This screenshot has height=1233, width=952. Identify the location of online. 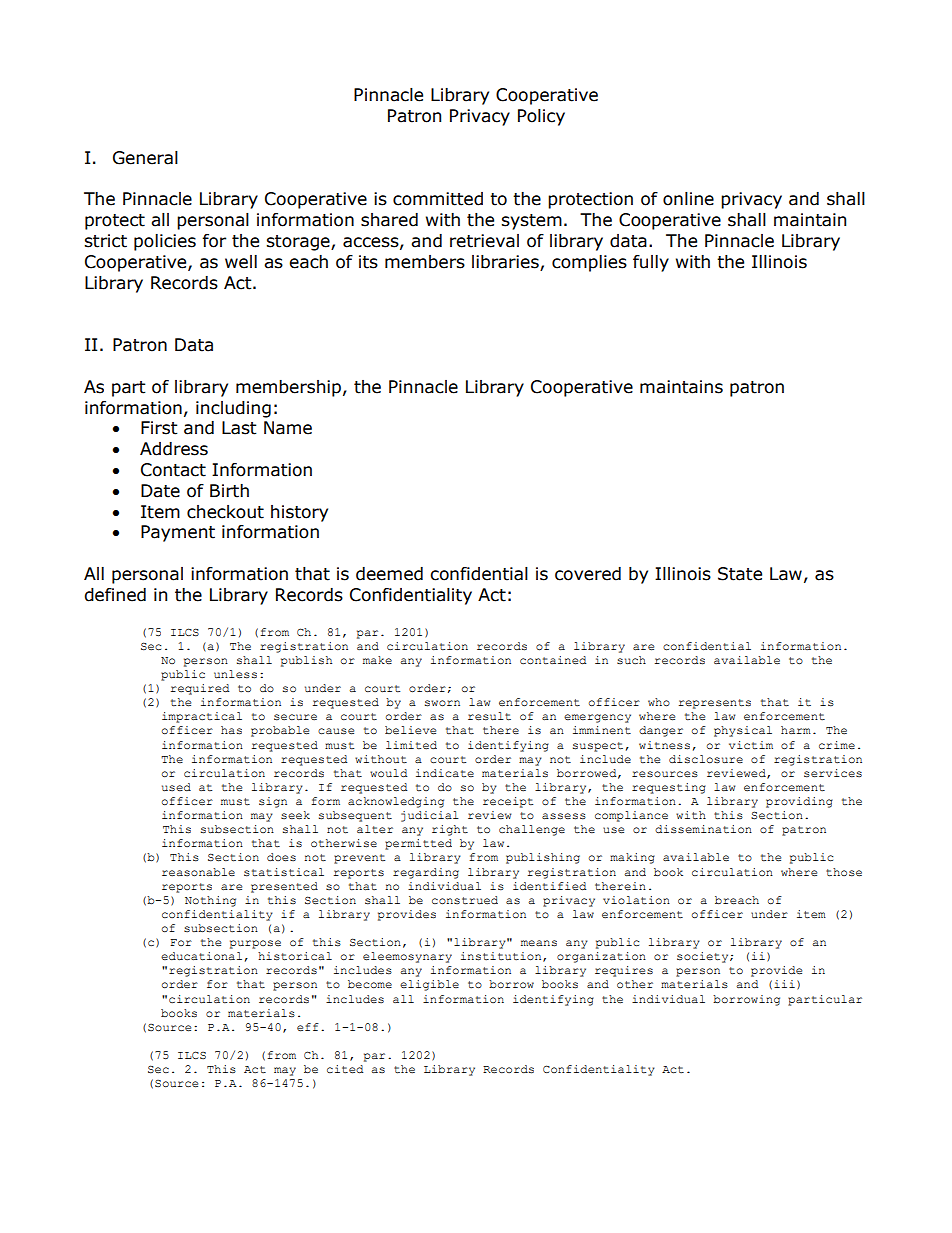
(688, 199).
